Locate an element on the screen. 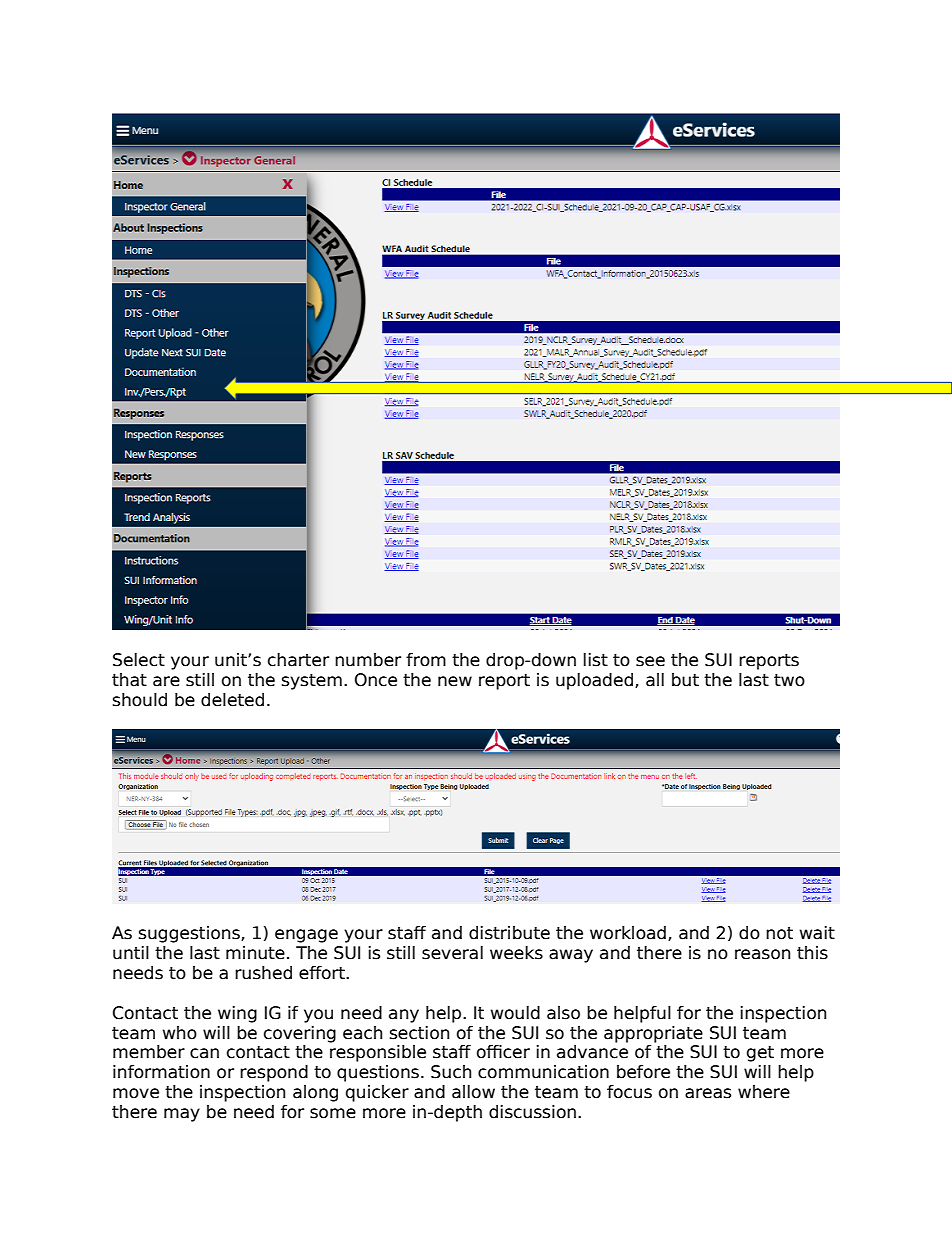  areas is located at coordinates (708, 1093).
